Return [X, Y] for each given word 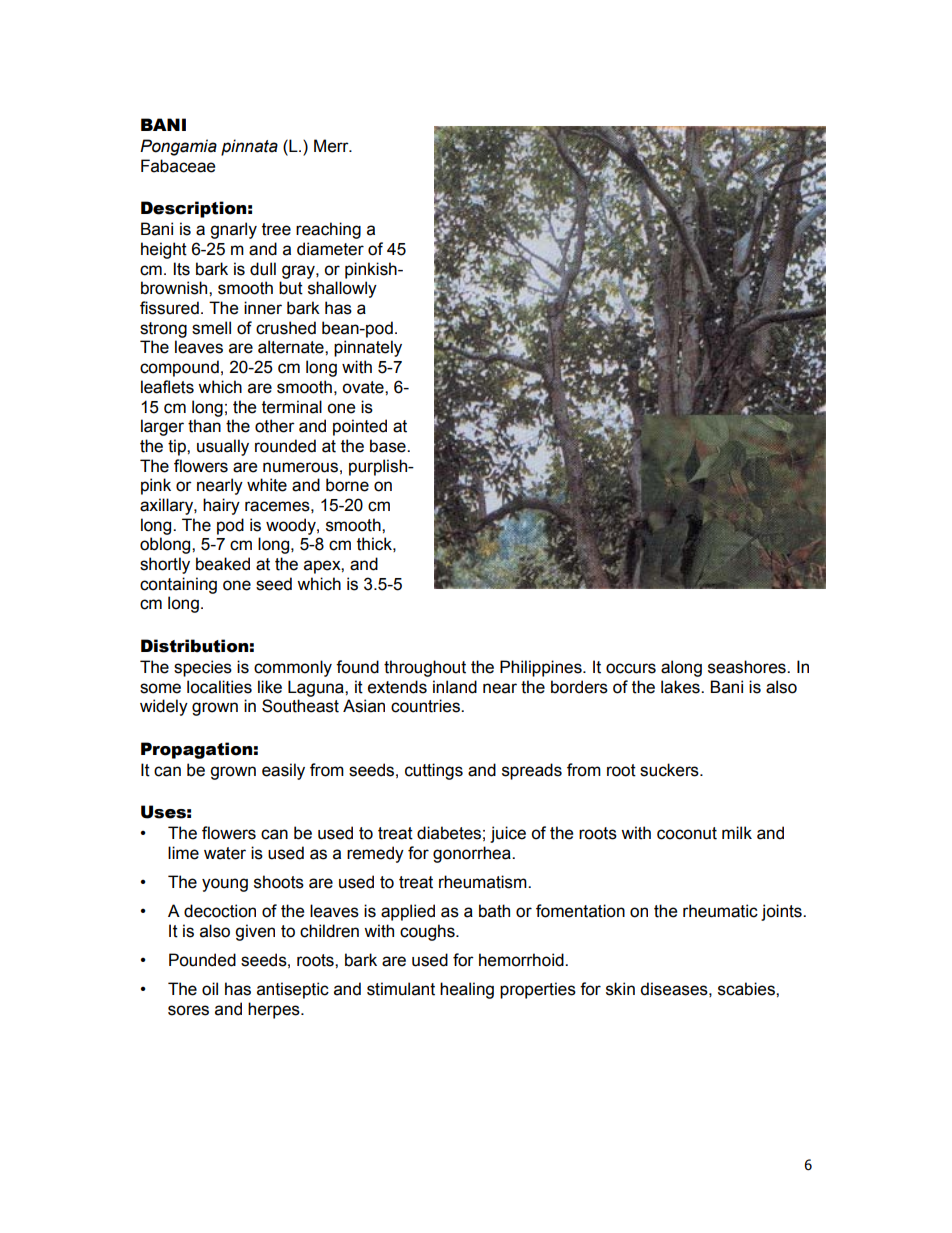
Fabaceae [178, 166]
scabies [747, 989]
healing [467, 990]
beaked [223, 564]
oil [210, 989]
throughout [425, 668]
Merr [332, 146]
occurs [631, 668]
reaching [328, 230]
